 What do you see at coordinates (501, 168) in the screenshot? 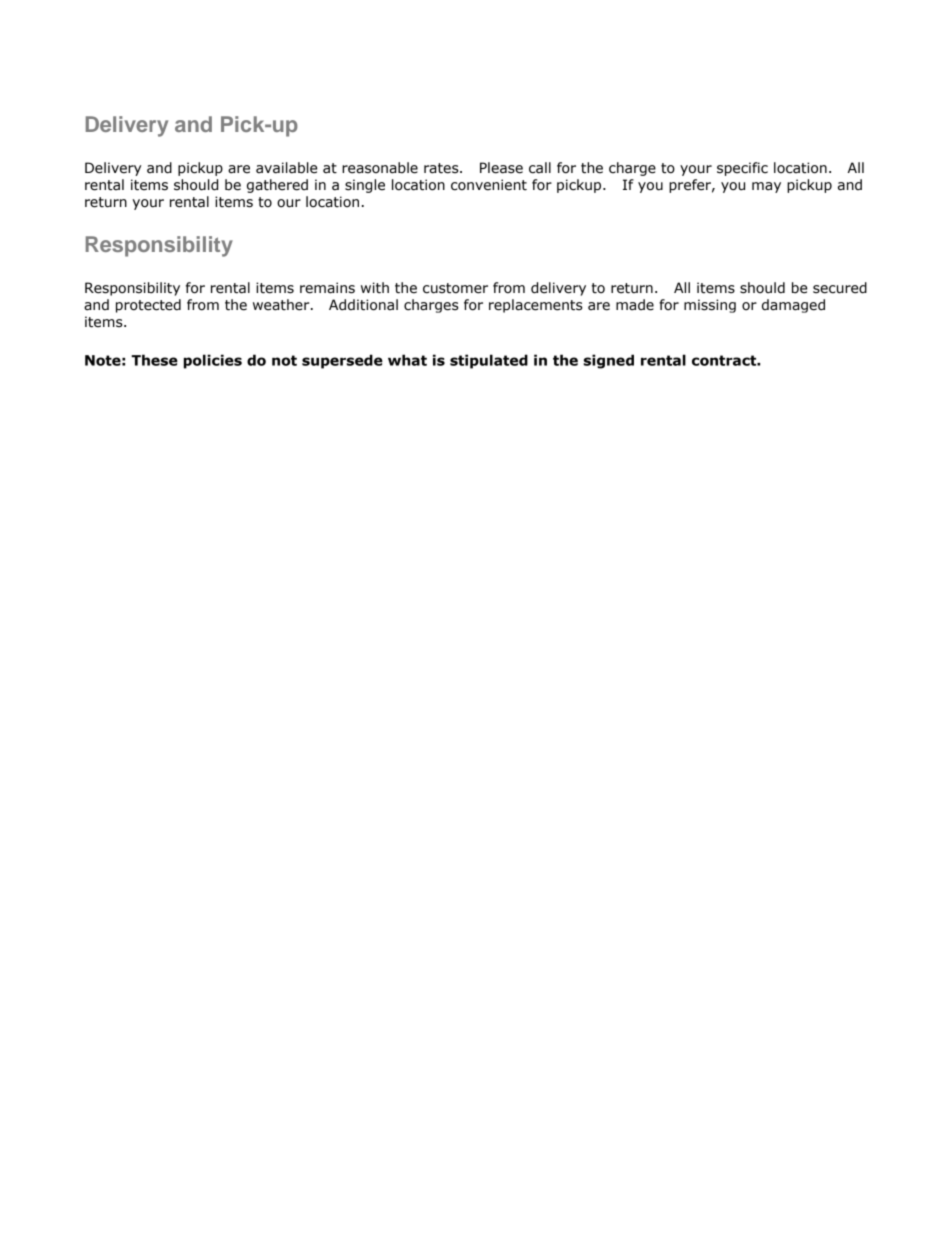
I see `Please` at bounding box center [501, 168].
